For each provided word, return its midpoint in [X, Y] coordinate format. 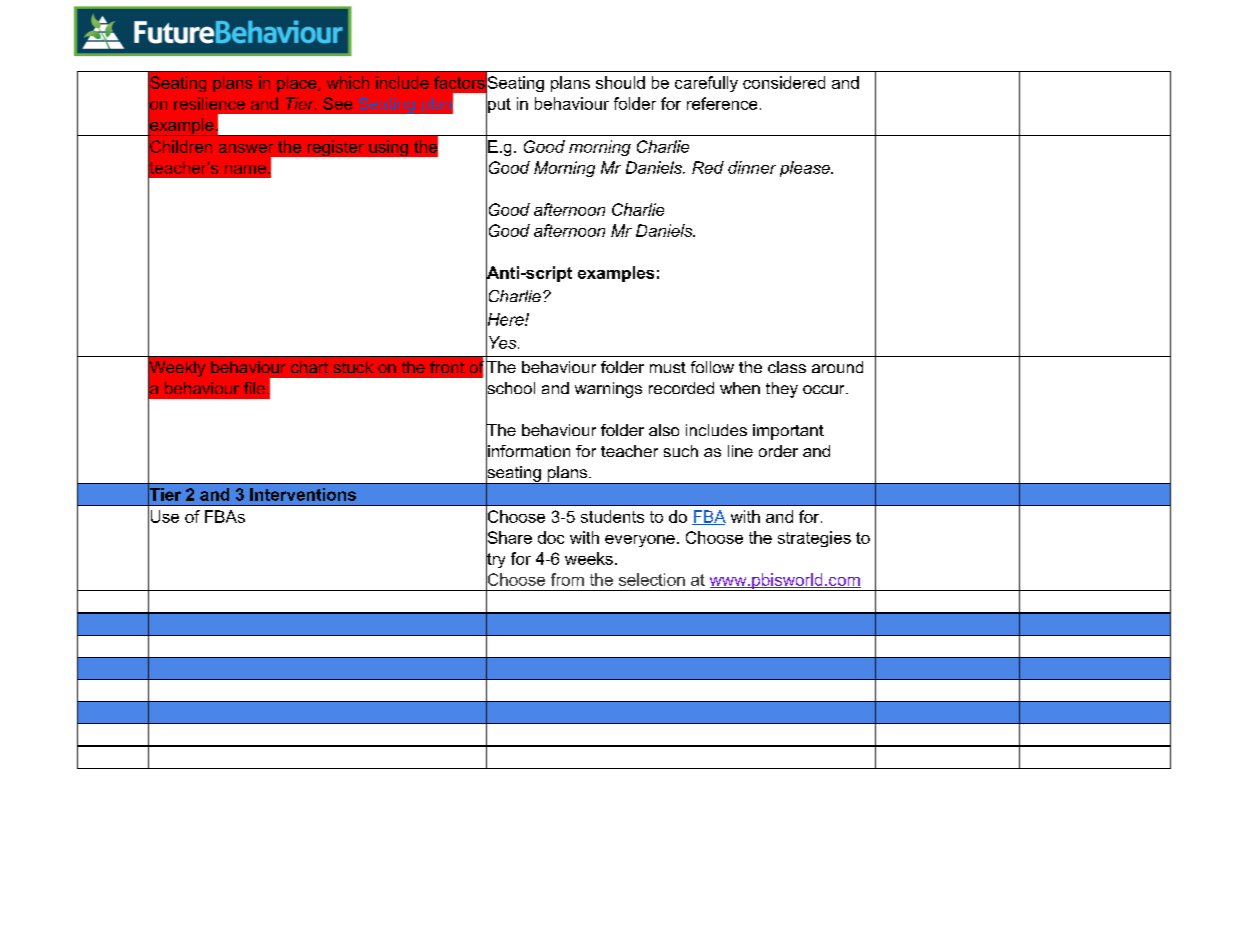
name [245, 169]
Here [506, 319]
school [510, 388]
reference [722, 103]
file [254, 388]
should [620, 82]
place [298, 84]
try [495, 560]
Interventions [303, 494]
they [782, 390]
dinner [752, 167]
